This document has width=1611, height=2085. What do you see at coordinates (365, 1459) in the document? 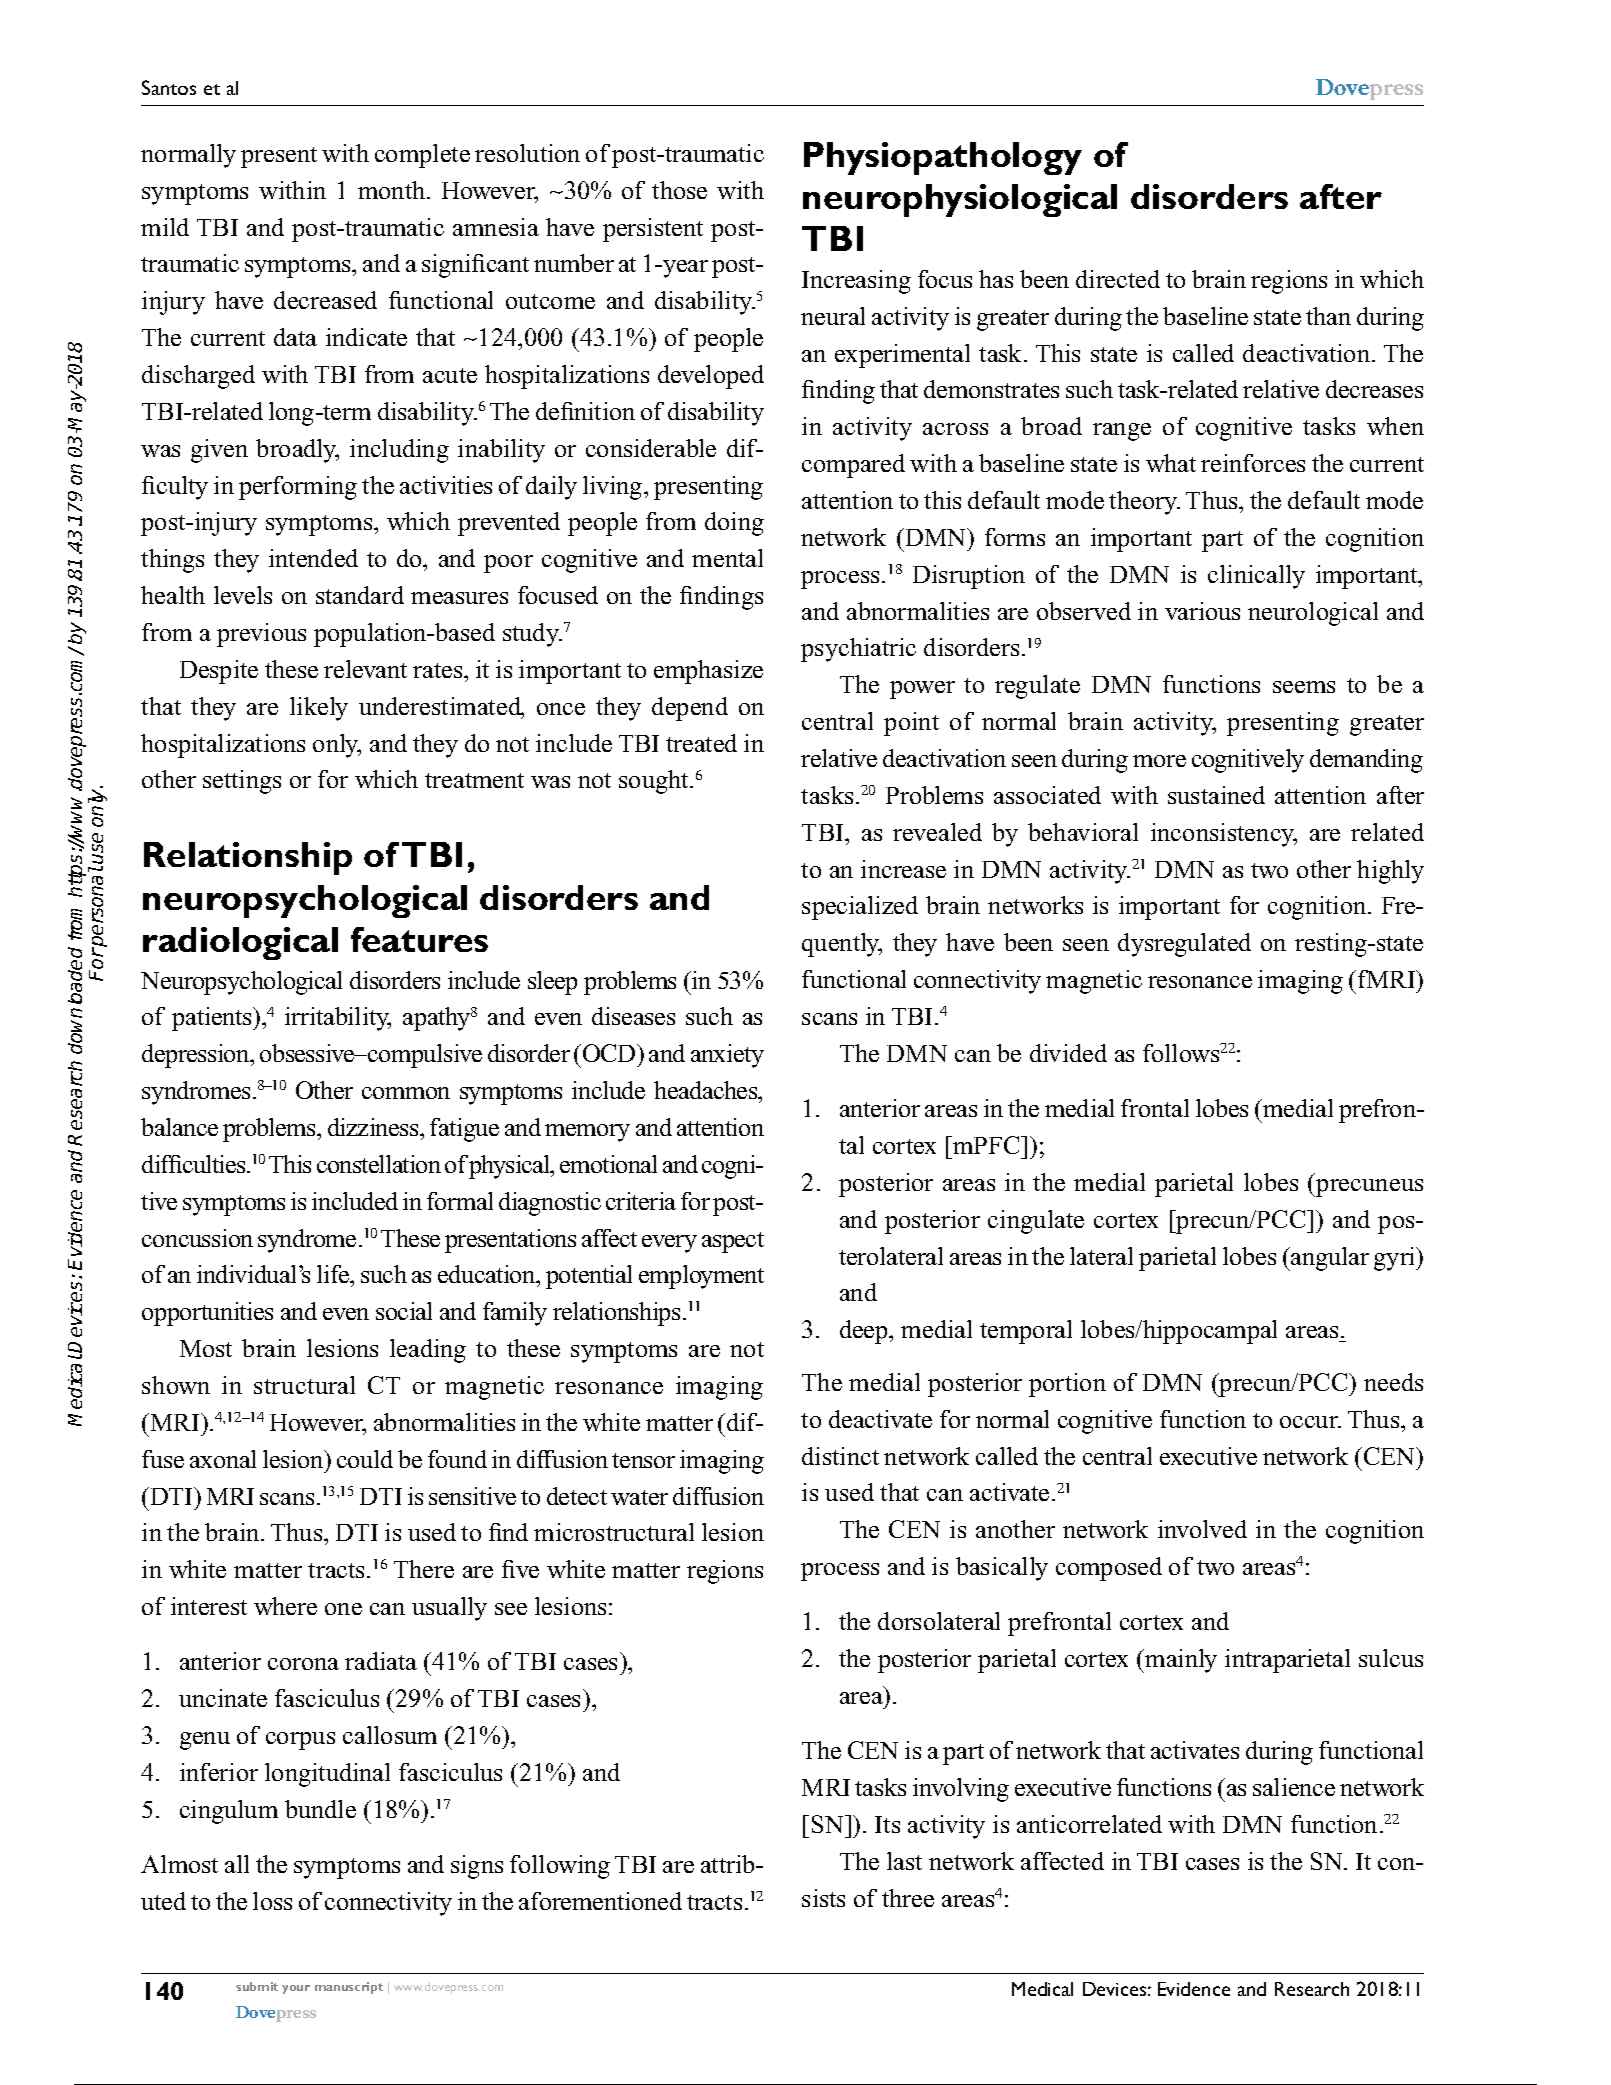
I see `could` at bounding box center [365, 1459].
